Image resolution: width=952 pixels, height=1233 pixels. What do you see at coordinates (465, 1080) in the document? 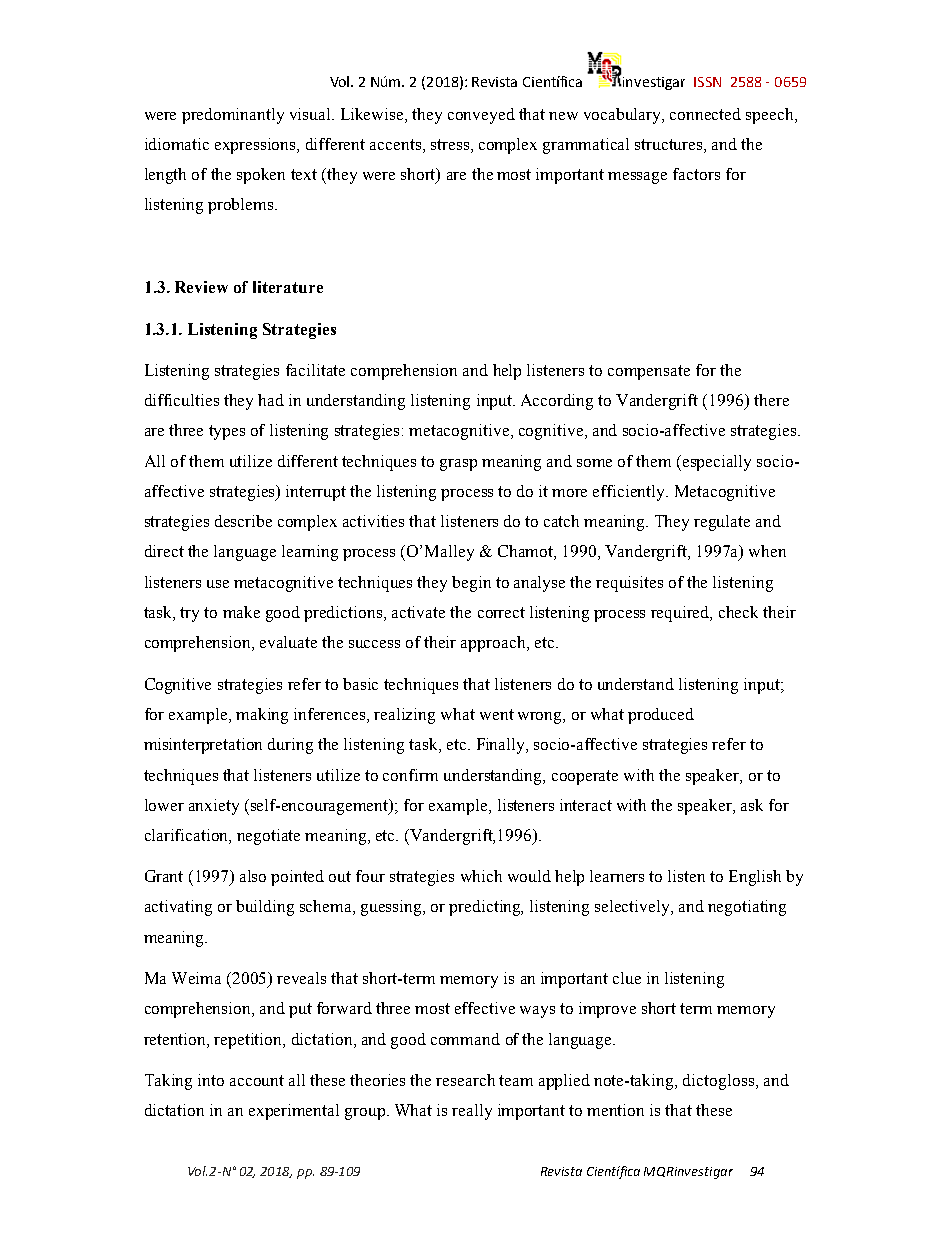
I see `research` at bounding box center [465, 1080].
